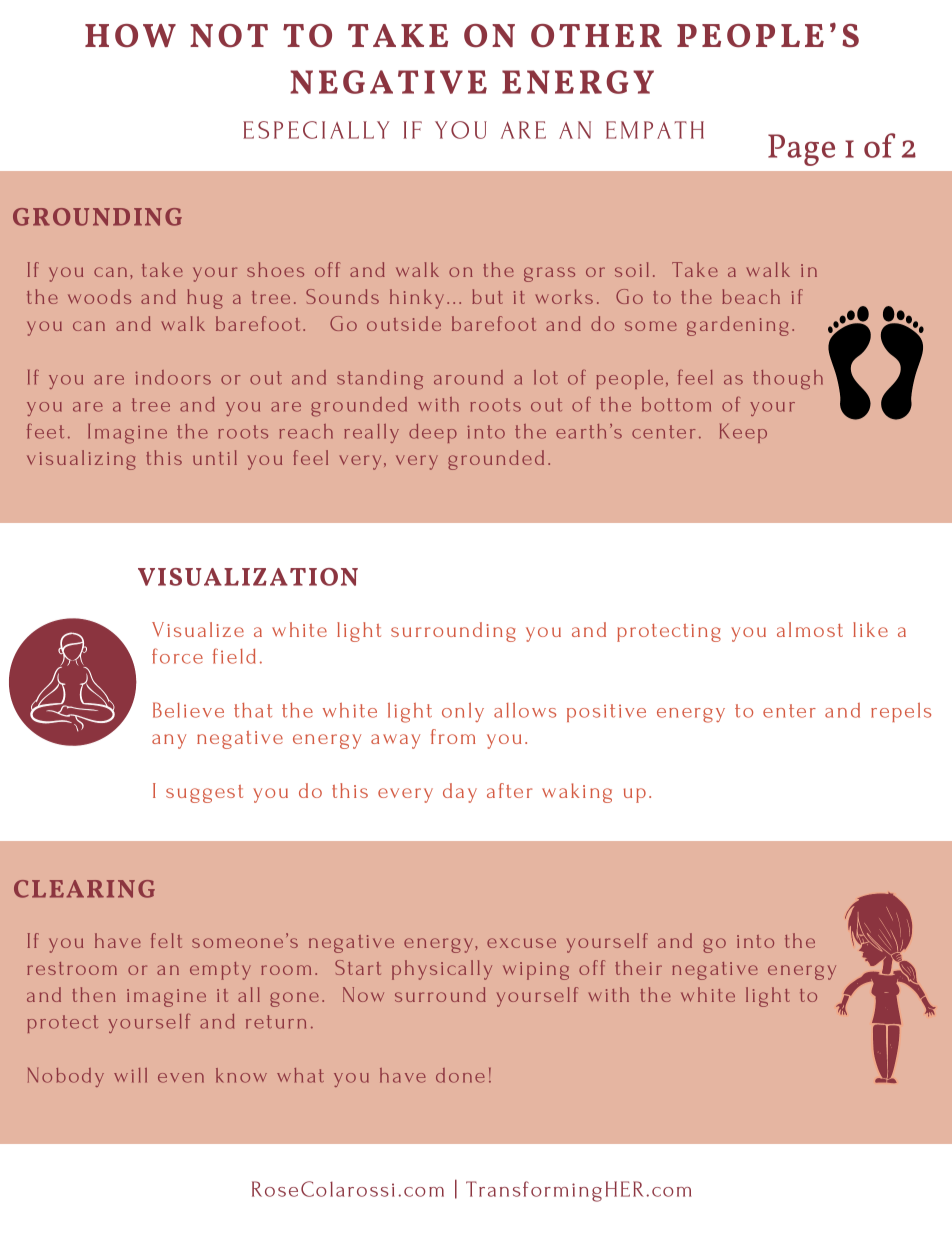 The width and height of the document is (952, 1233). What do you see at coordinates (433, 433) in the document?
I see `deep` at bounding box center [433, 433].
